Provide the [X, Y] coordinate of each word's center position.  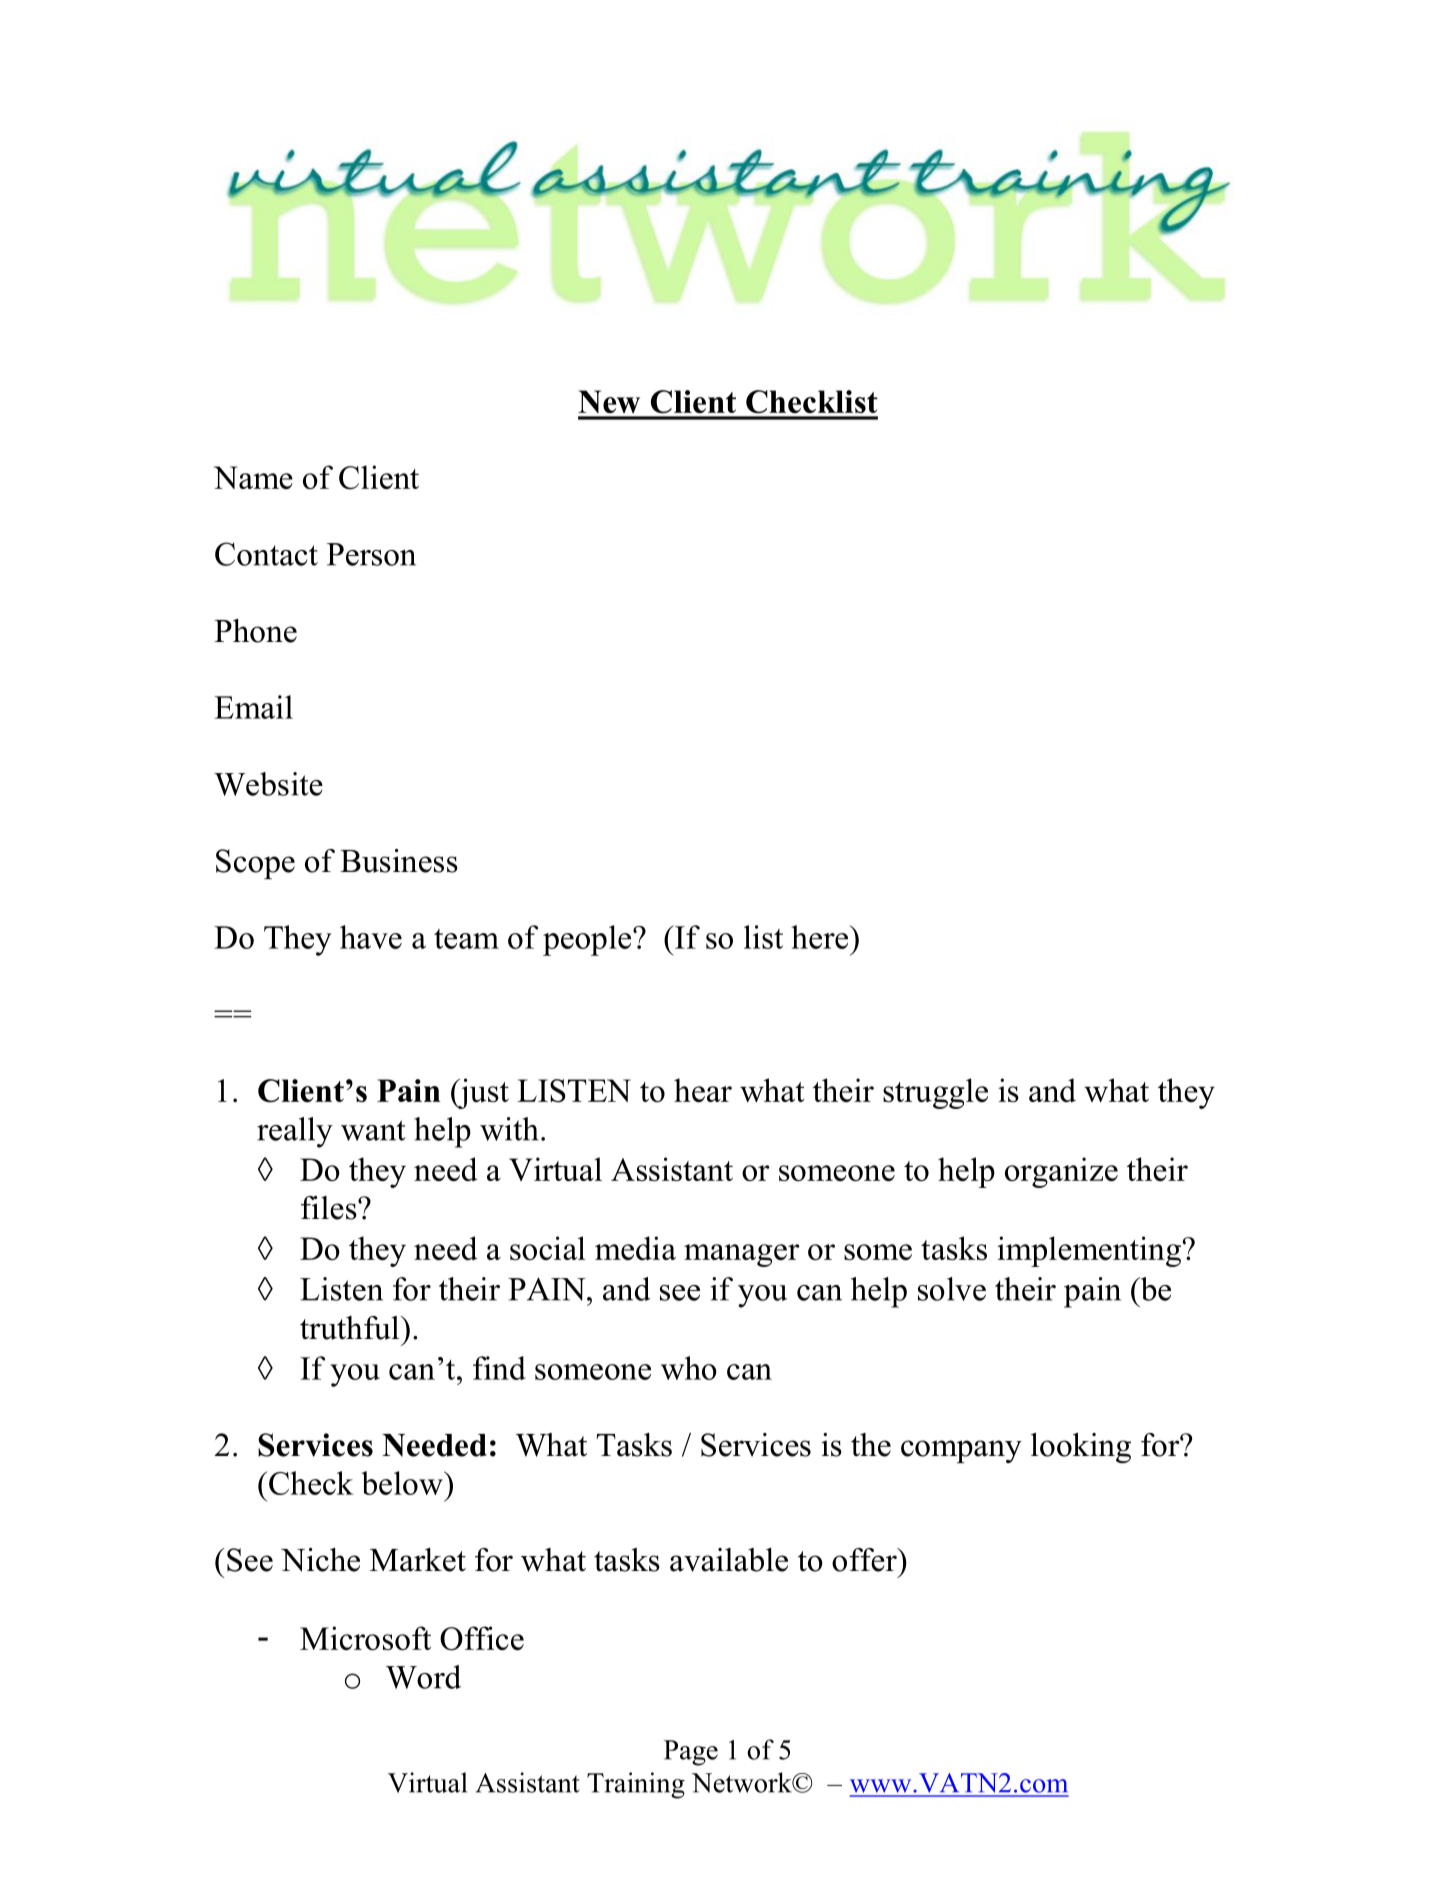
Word [423, 1677]
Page [691, 1753]
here [821, 937]
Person [371, 554]
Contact [266, 554]
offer [865, 1560]
